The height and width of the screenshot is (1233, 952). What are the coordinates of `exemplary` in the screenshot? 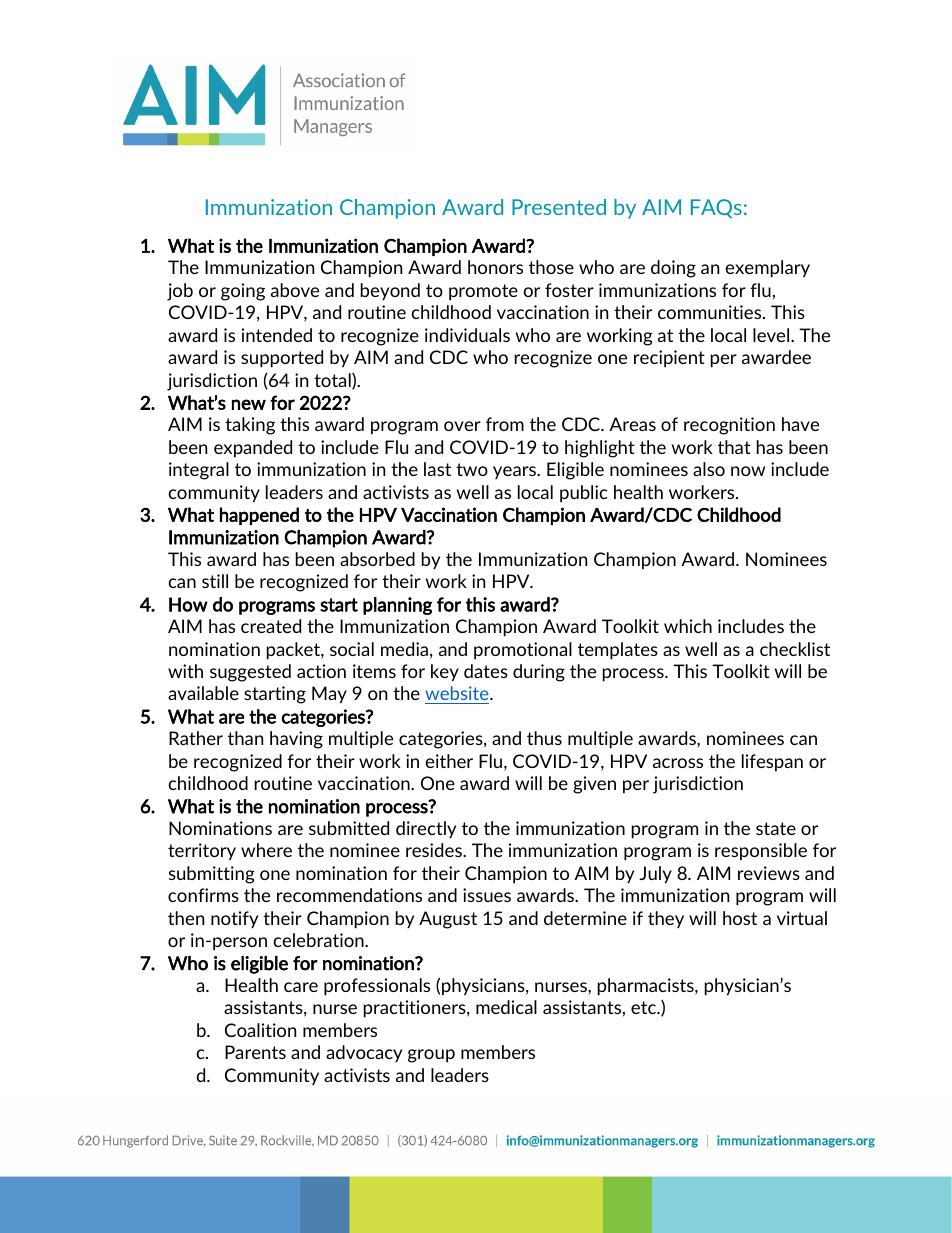 It's located at (767, 269).
